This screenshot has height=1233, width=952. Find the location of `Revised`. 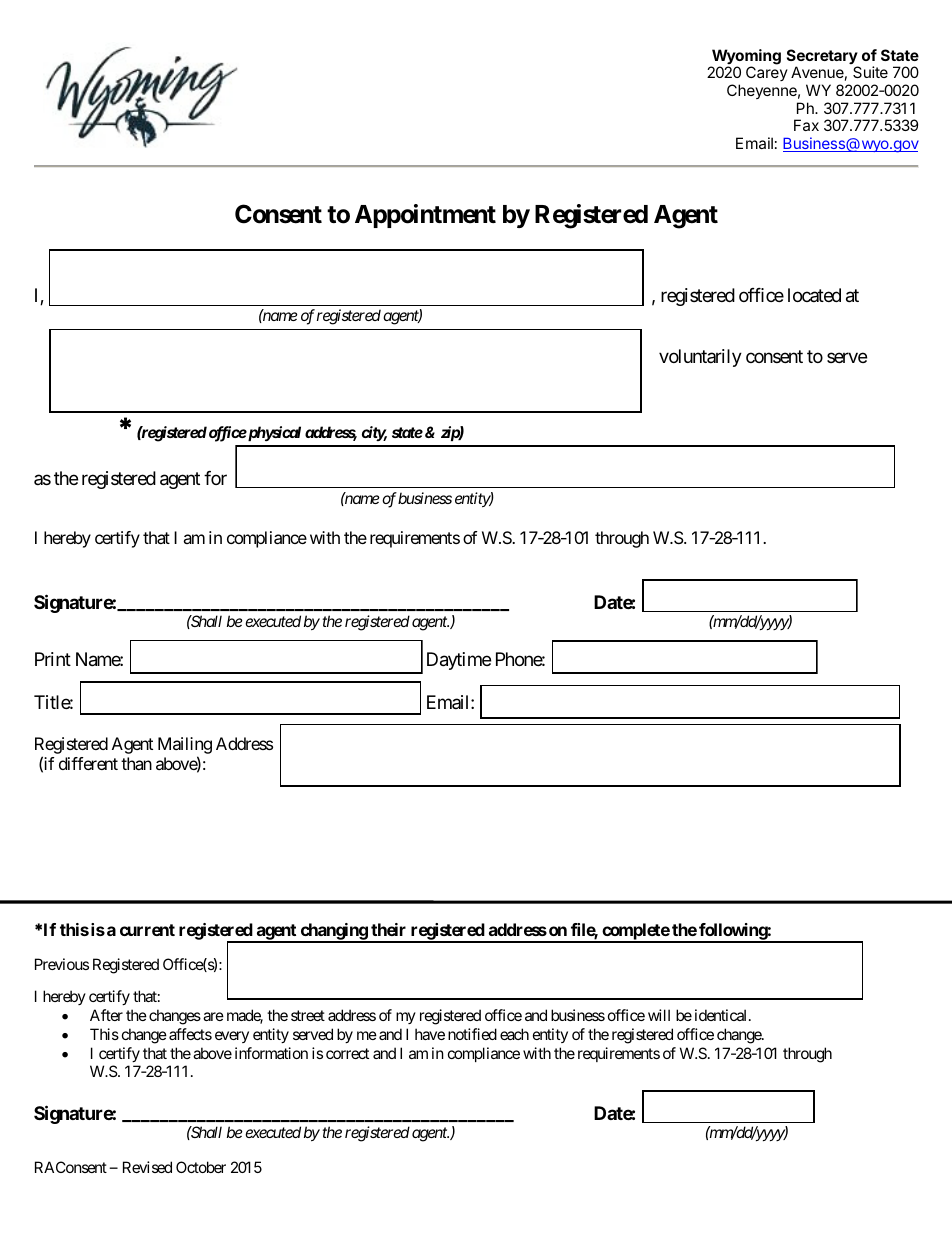

Revised is located at coordinates (147, 1167).
